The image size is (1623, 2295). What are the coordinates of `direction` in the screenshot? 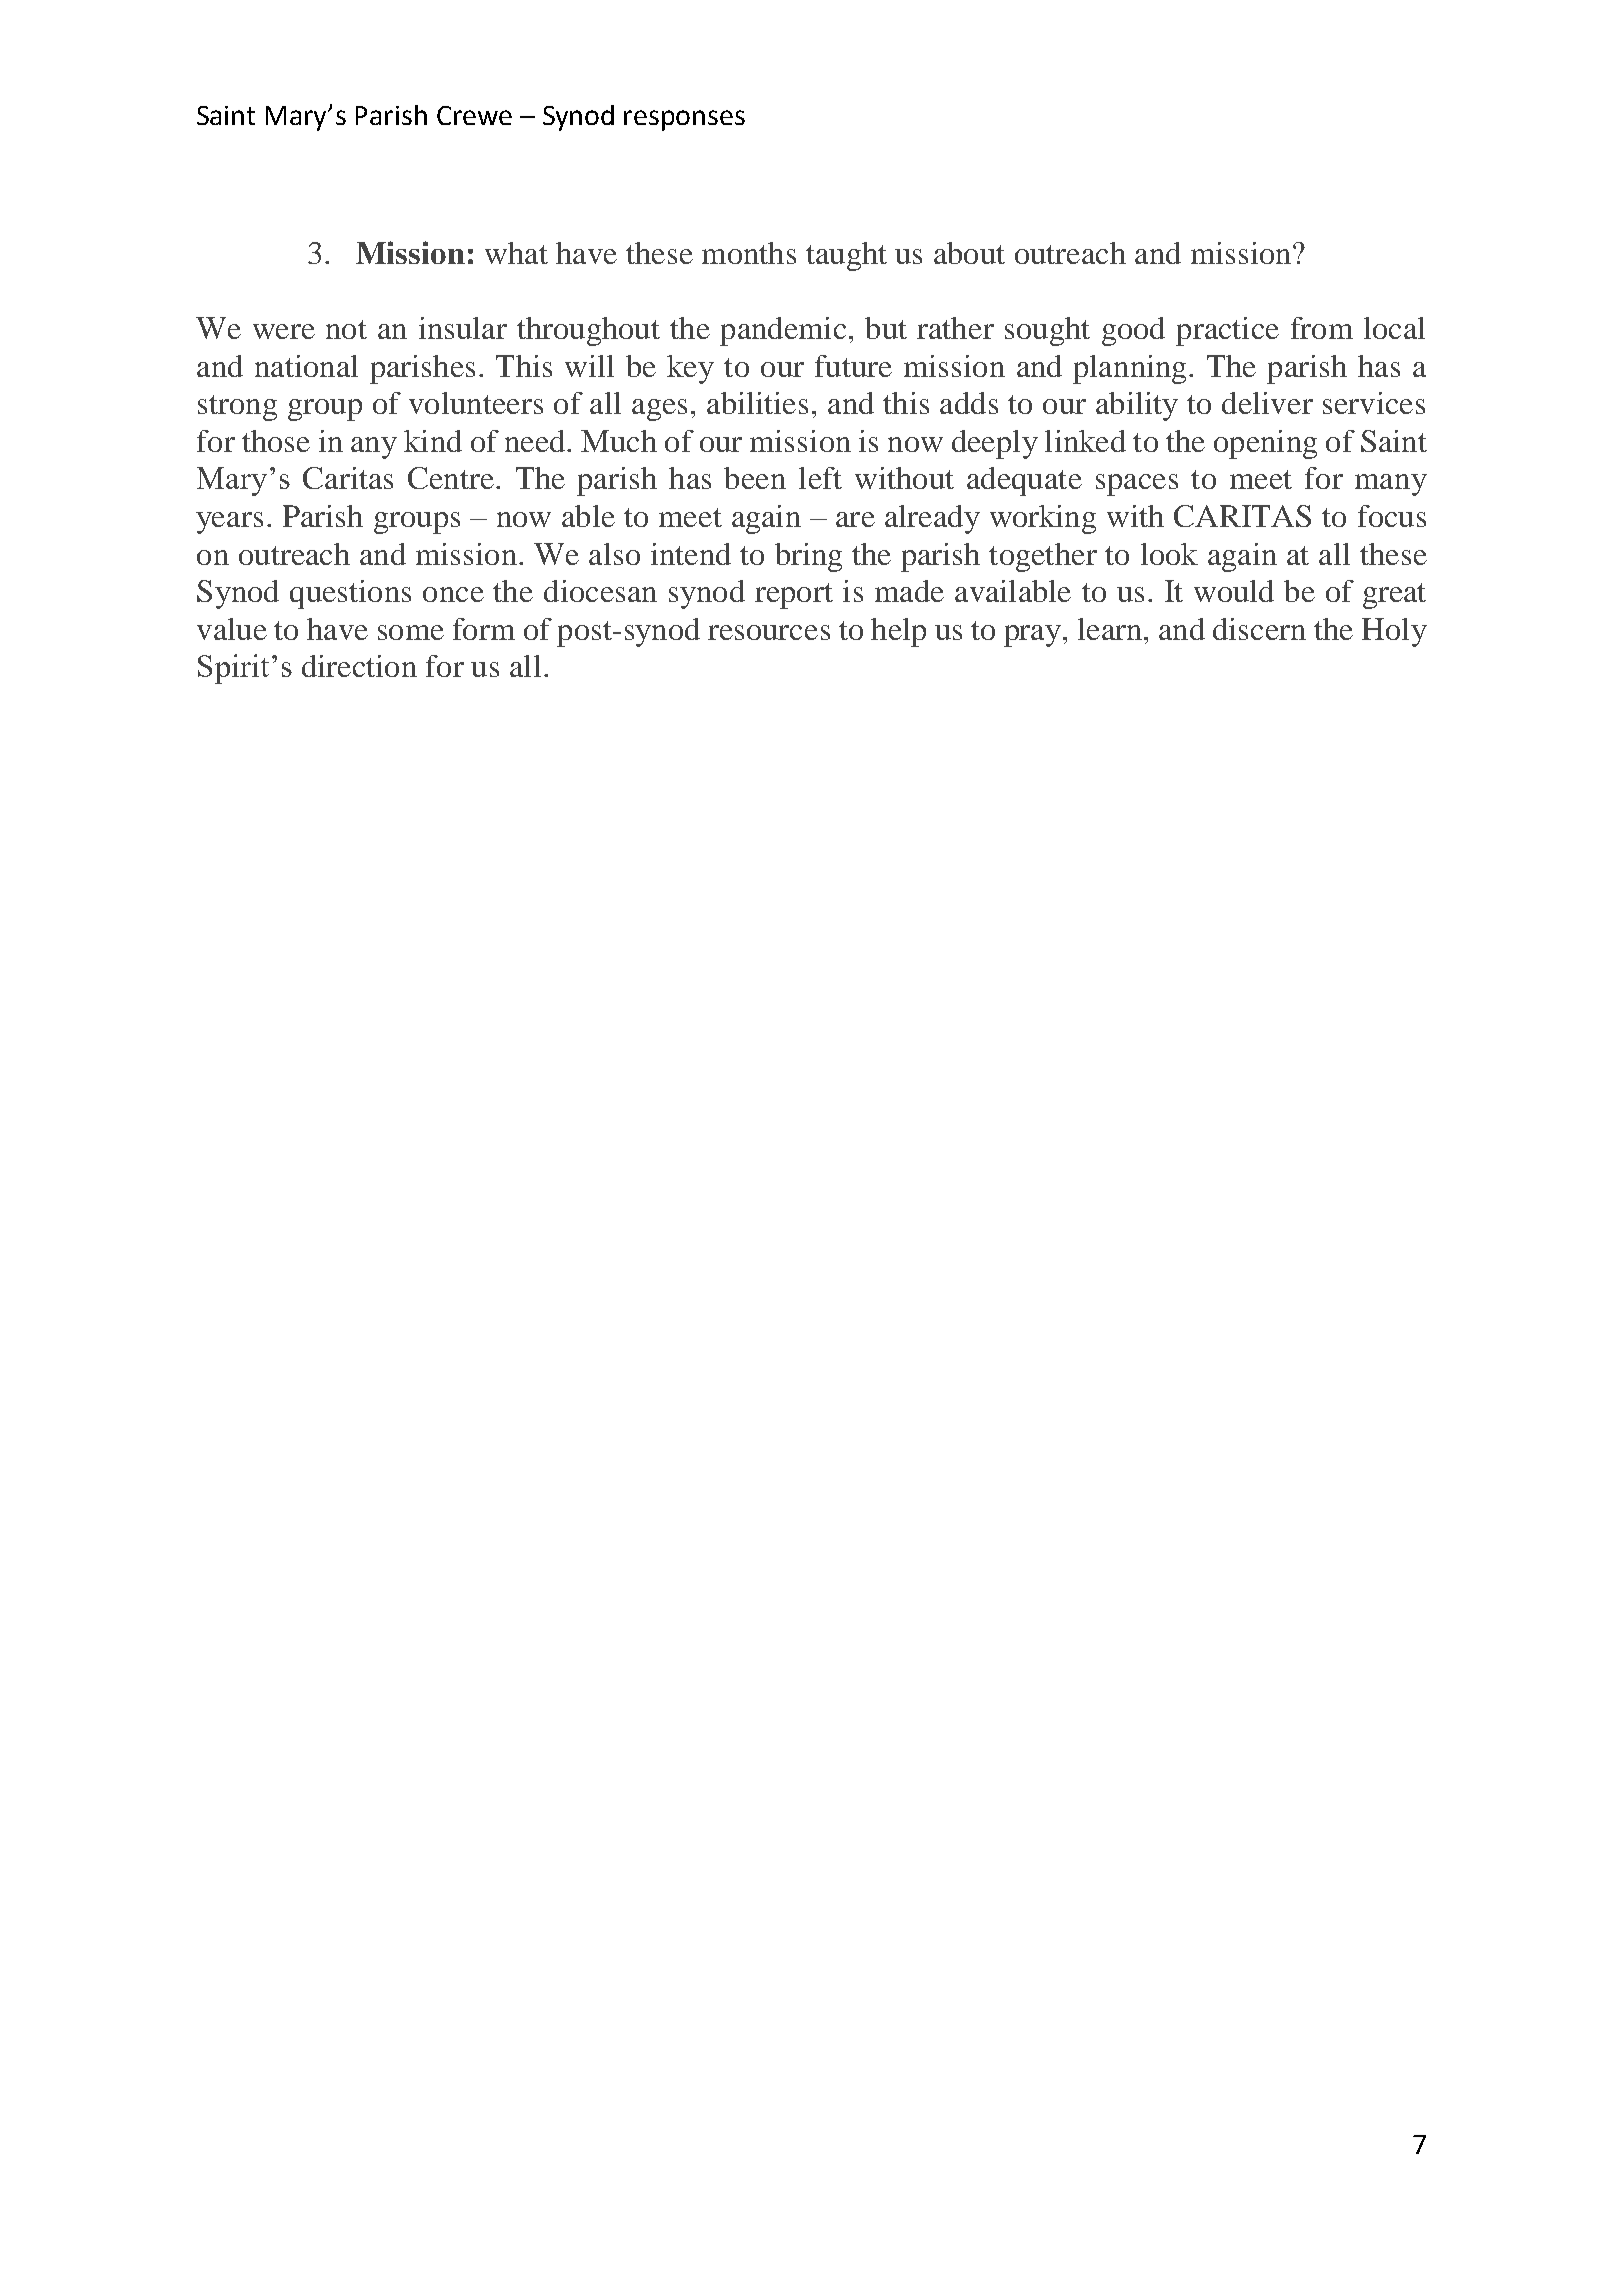 It's located at (359, 666).
